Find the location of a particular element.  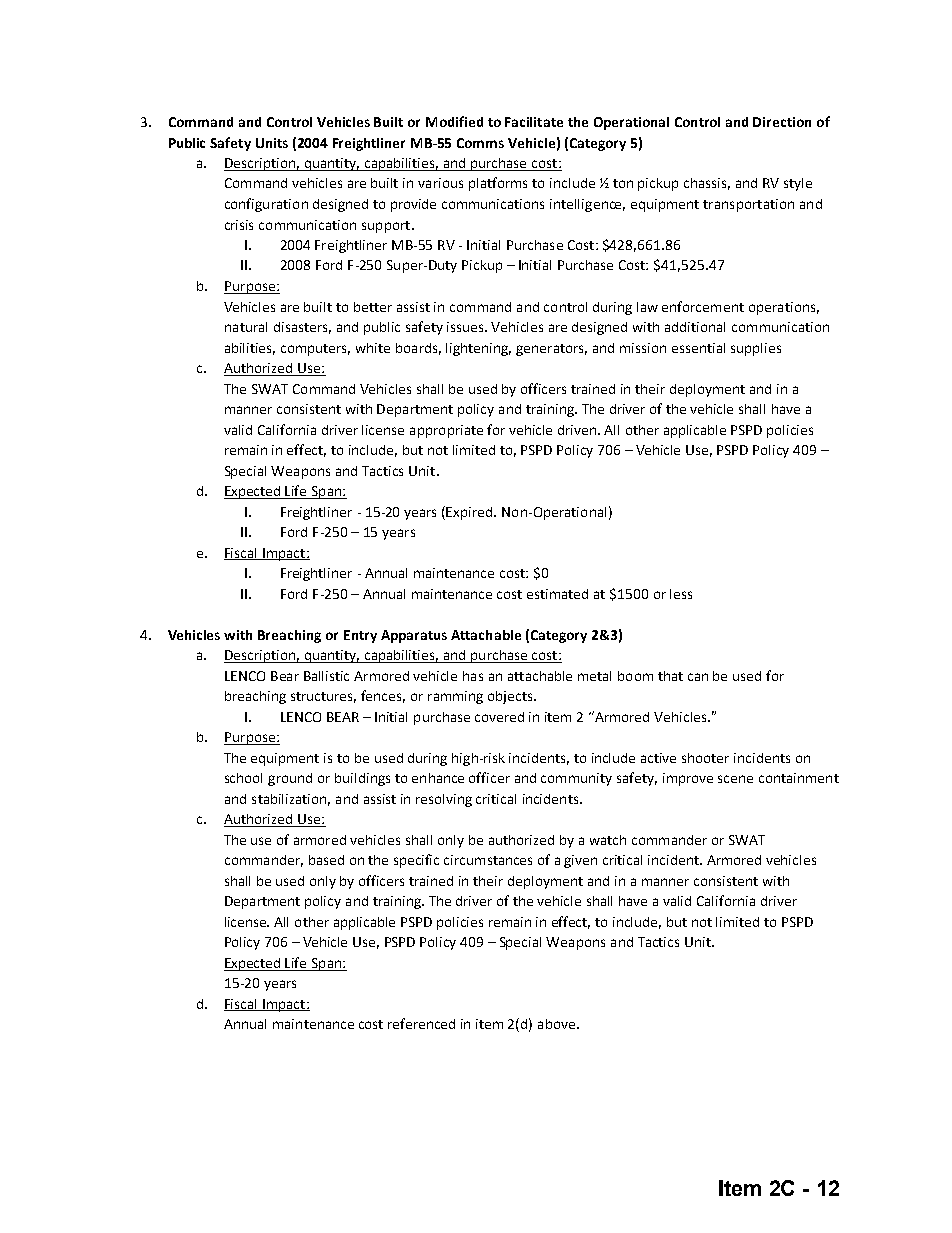

given is located at coordinates (580, 861).
